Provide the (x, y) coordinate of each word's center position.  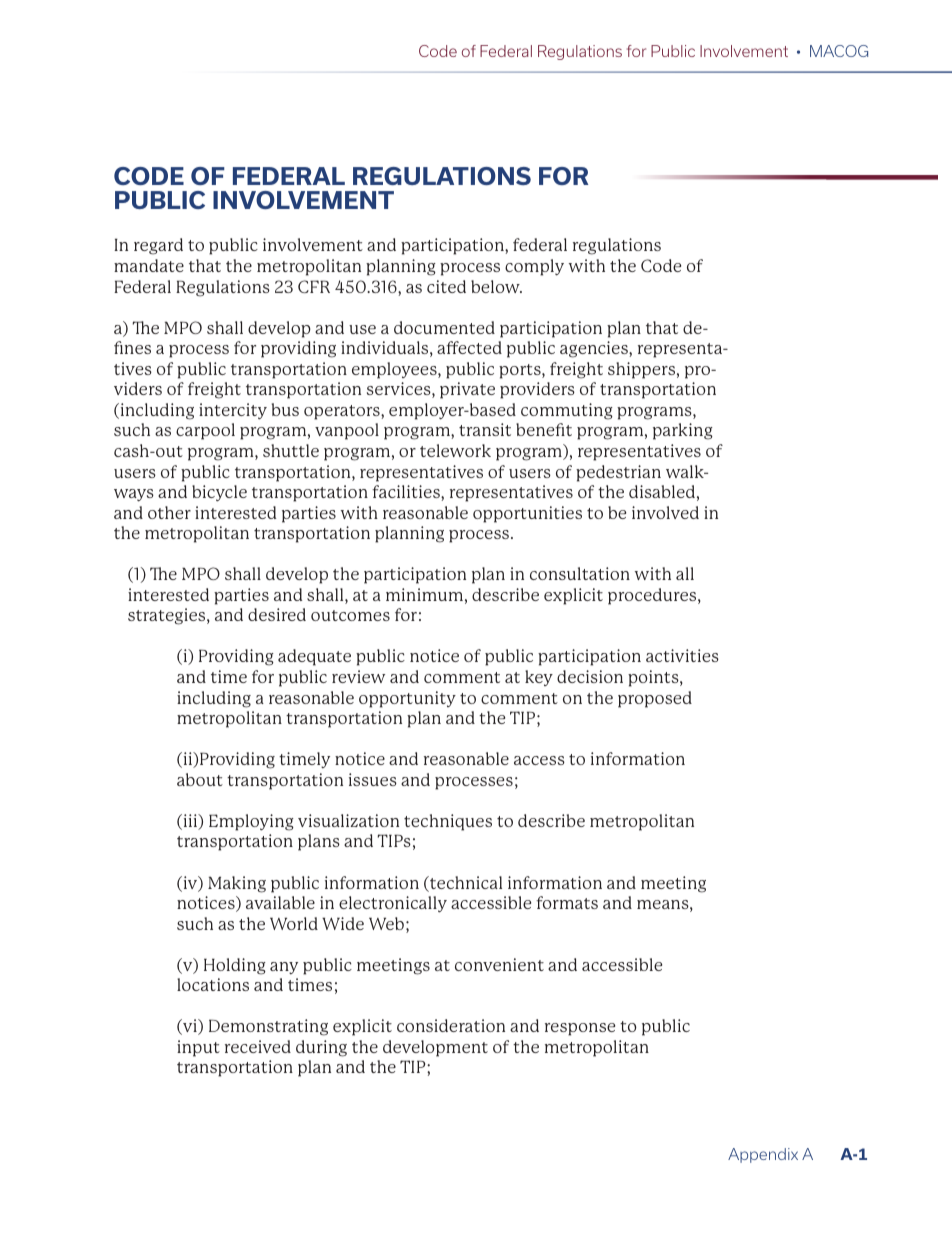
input (198, 1048)
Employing (251, 822)
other (169, 512)
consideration (451, 1025)
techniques (448, 822)
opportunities (527, 514)
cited (446, 286)
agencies (595, 349)
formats (567, 902)
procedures (653, 596)
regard (158, 246)
